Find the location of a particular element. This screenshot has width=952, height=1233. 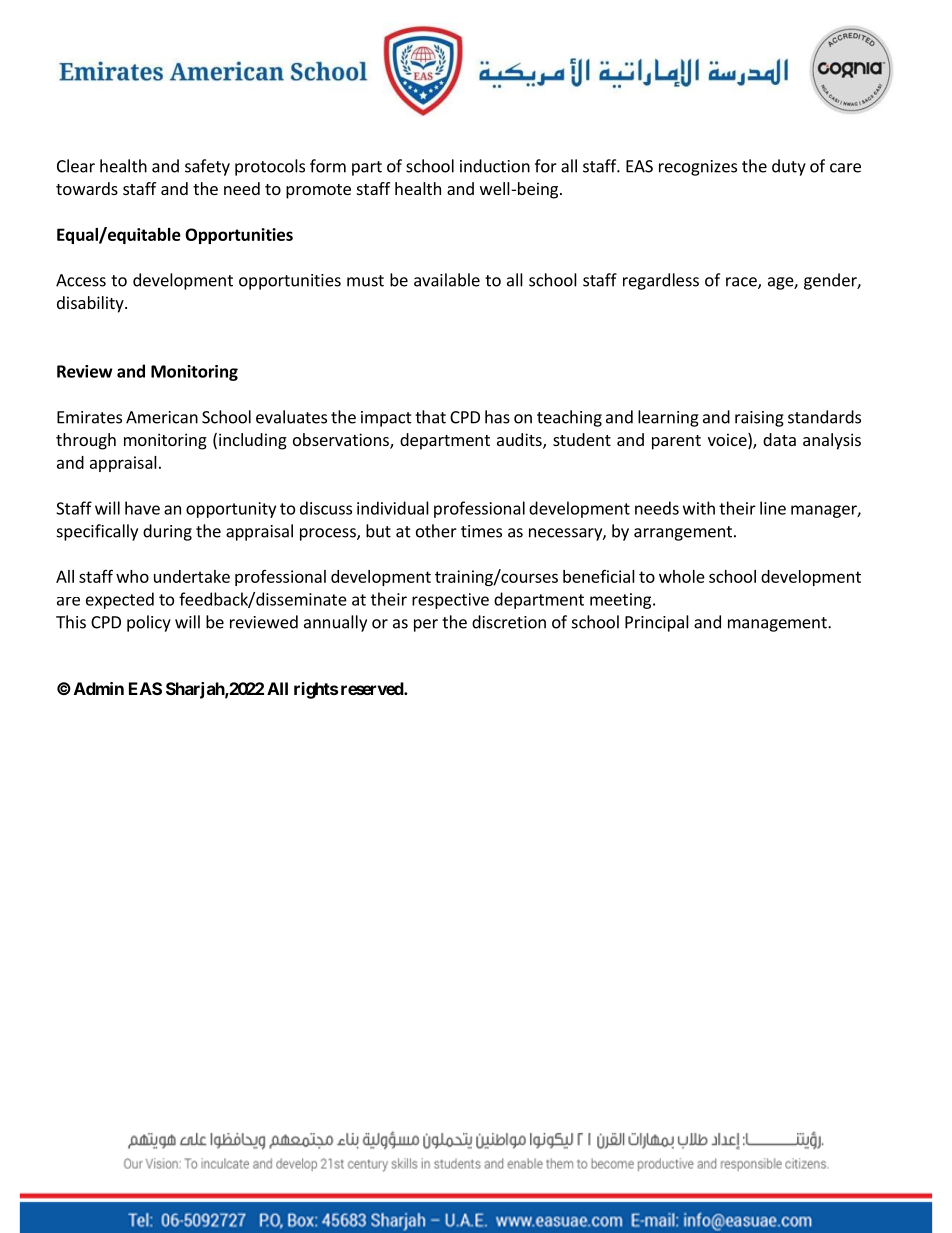

induction is located at coordinates (495, 166).
